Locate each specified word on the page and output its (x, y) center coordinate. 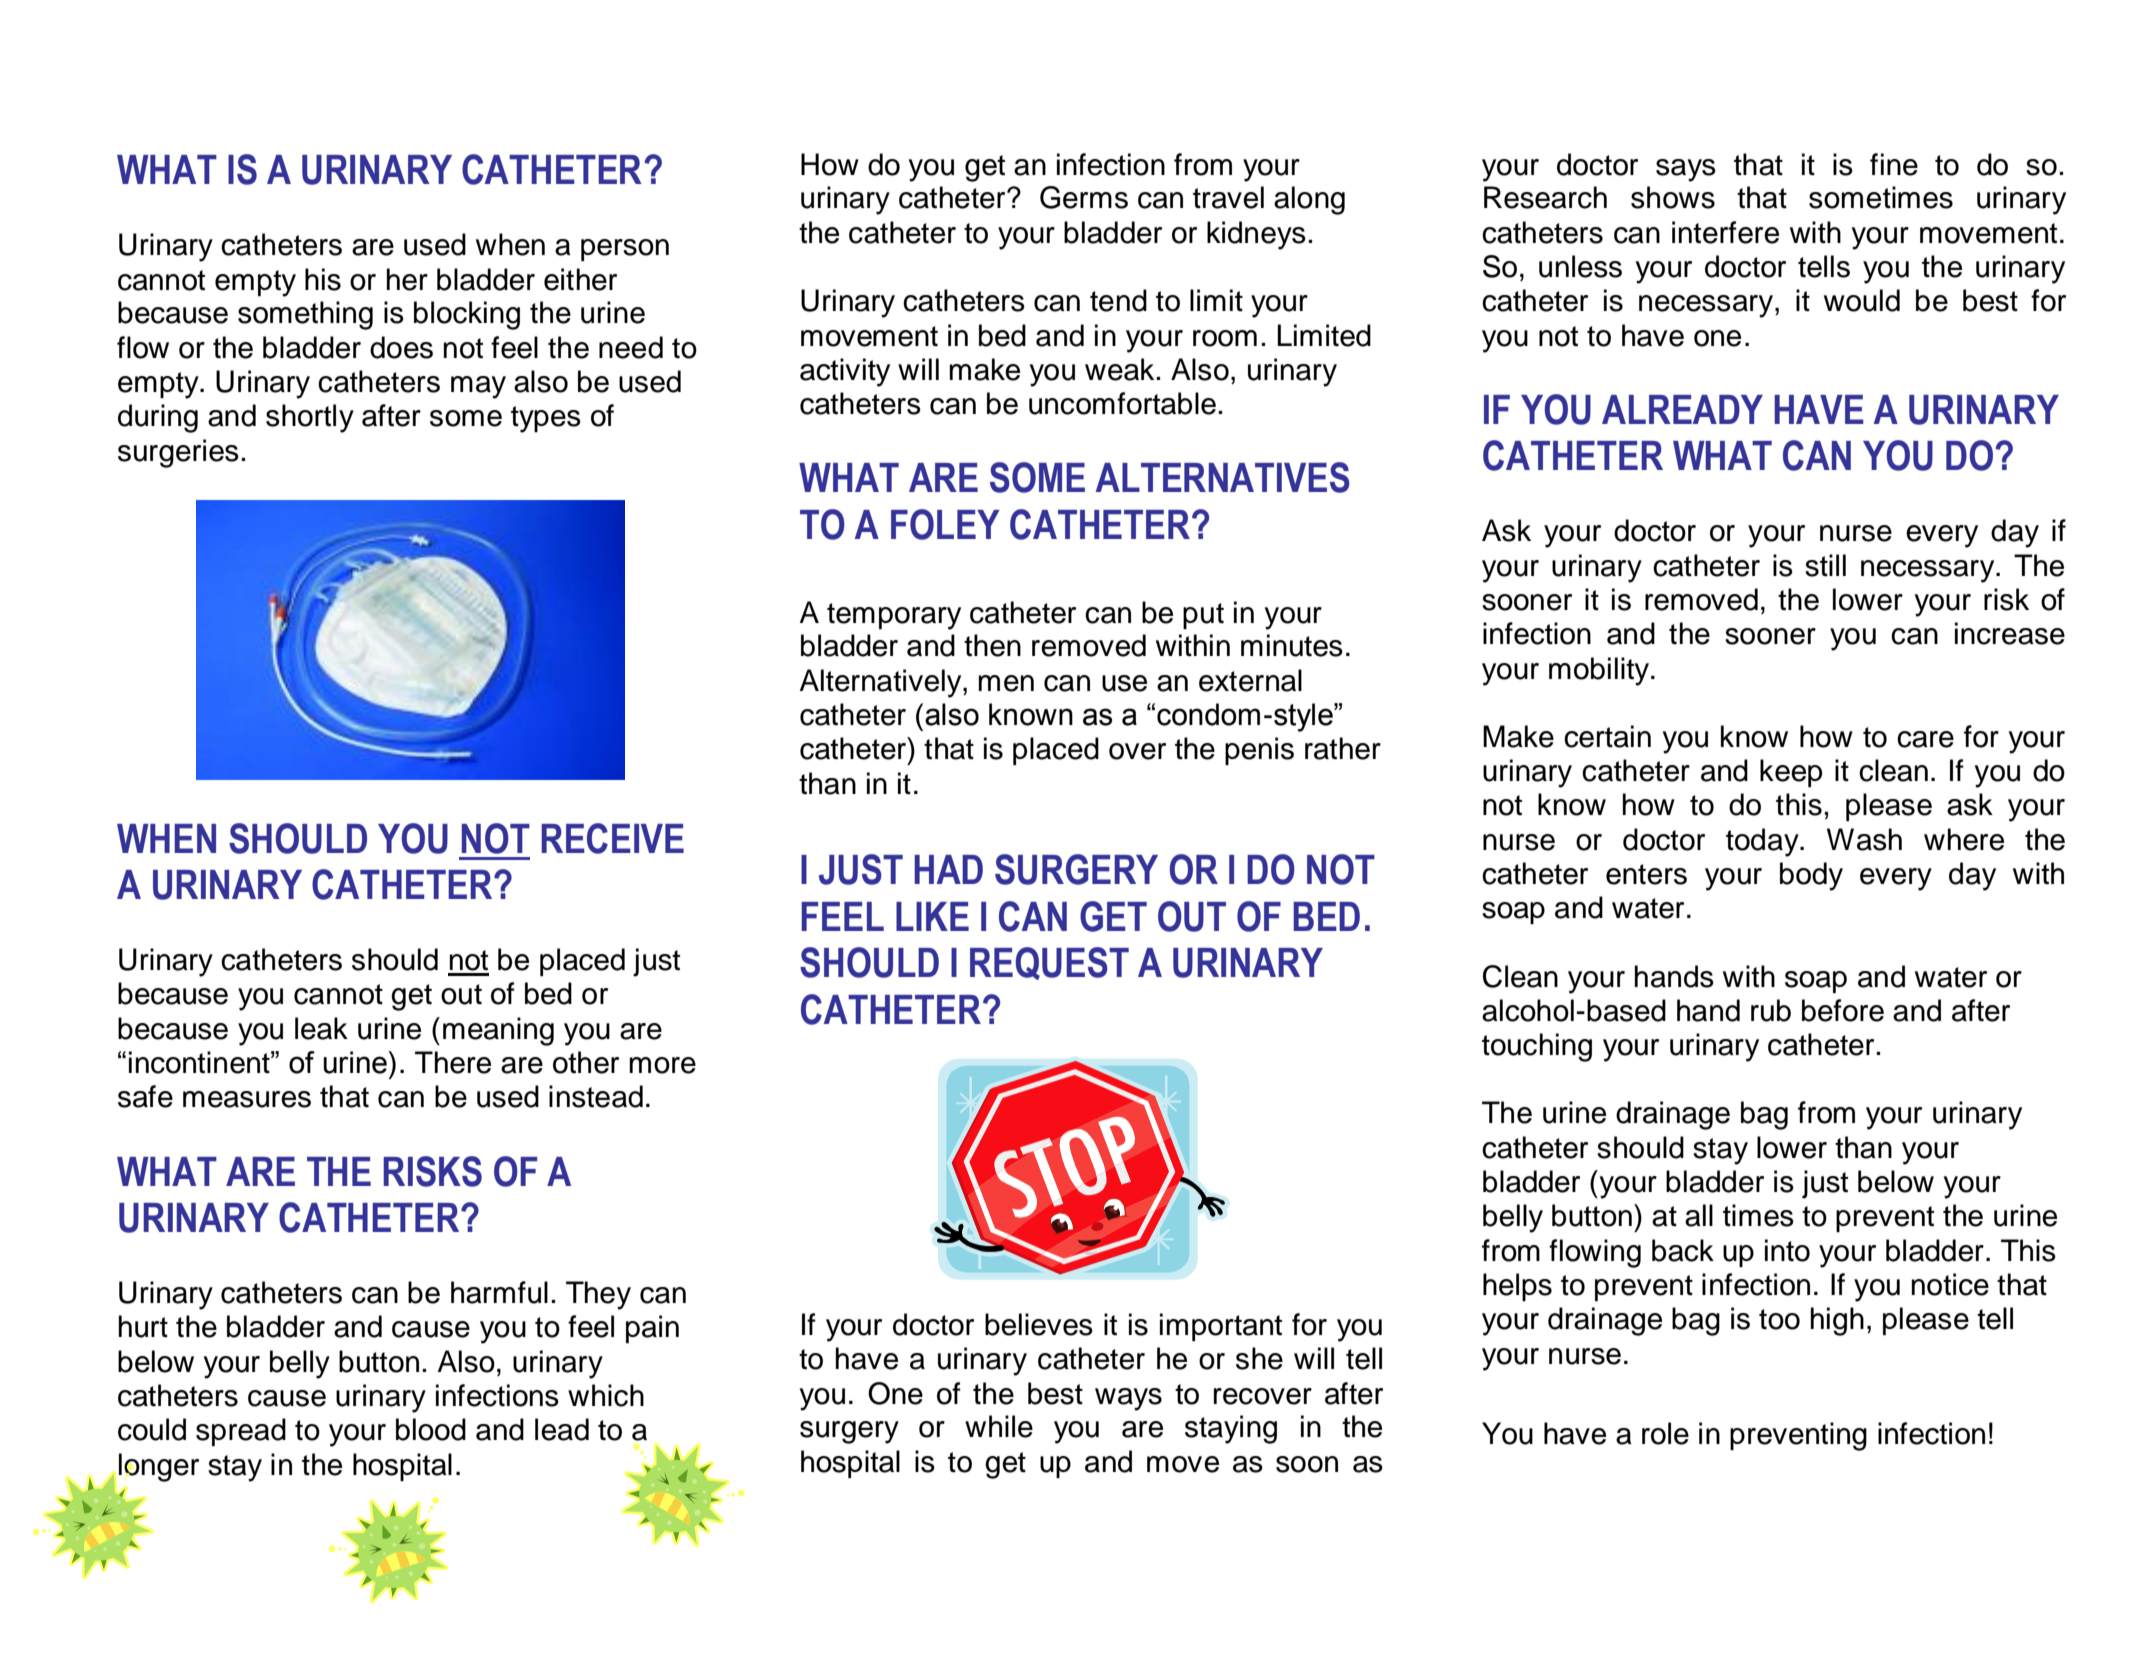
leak (321, 1028)
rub (1771, 1010)
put (1203, 616)
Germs (1084, 197)
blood (431, 1429)
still (1825, 565)
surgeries (178, 453)
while (999, 1426)
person (625, 250)
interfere (1725, 232)
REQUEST (1049, 963)
